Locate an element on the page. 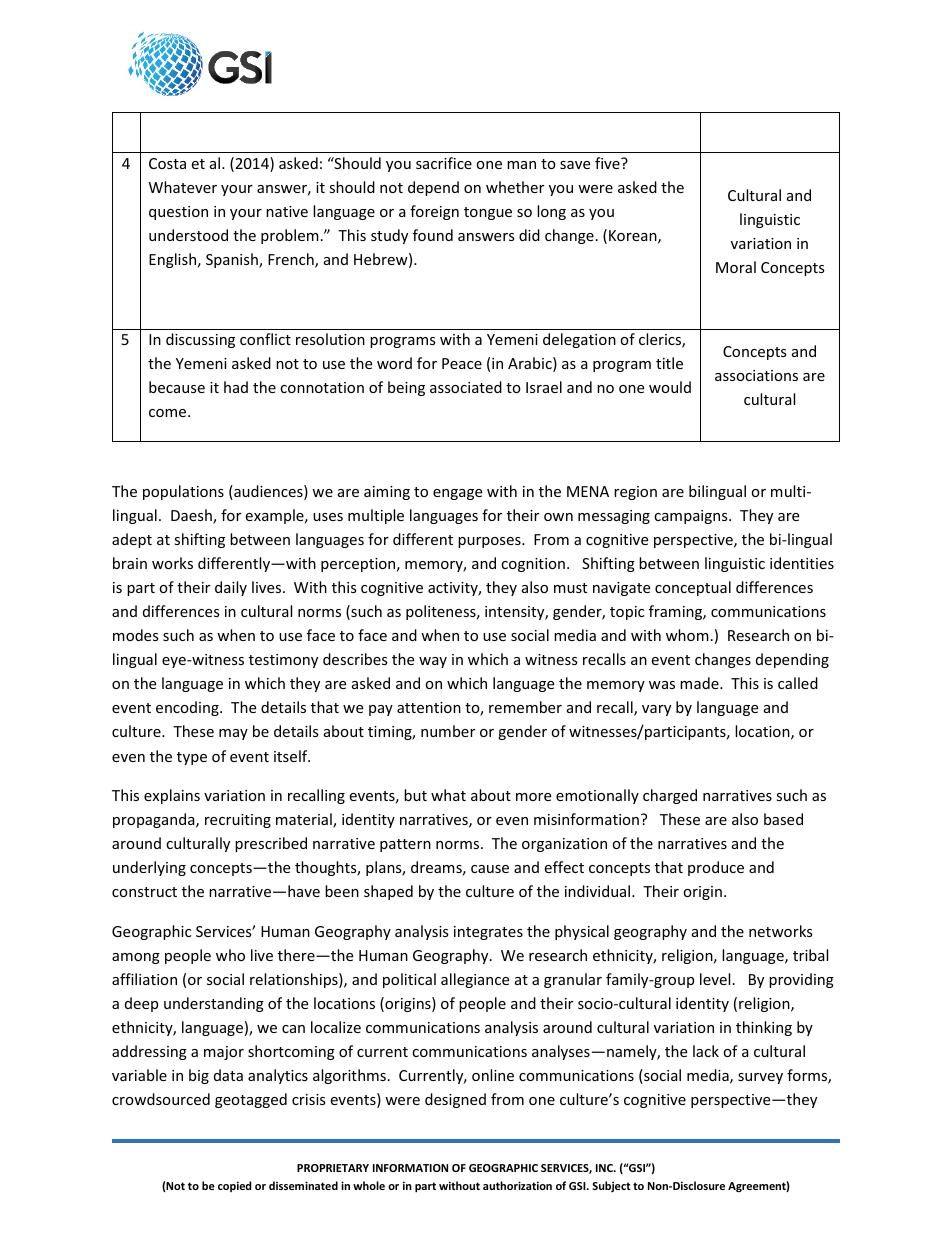 This page has height=1233, width=952. campaigns is located at coordinates (692, 517).
